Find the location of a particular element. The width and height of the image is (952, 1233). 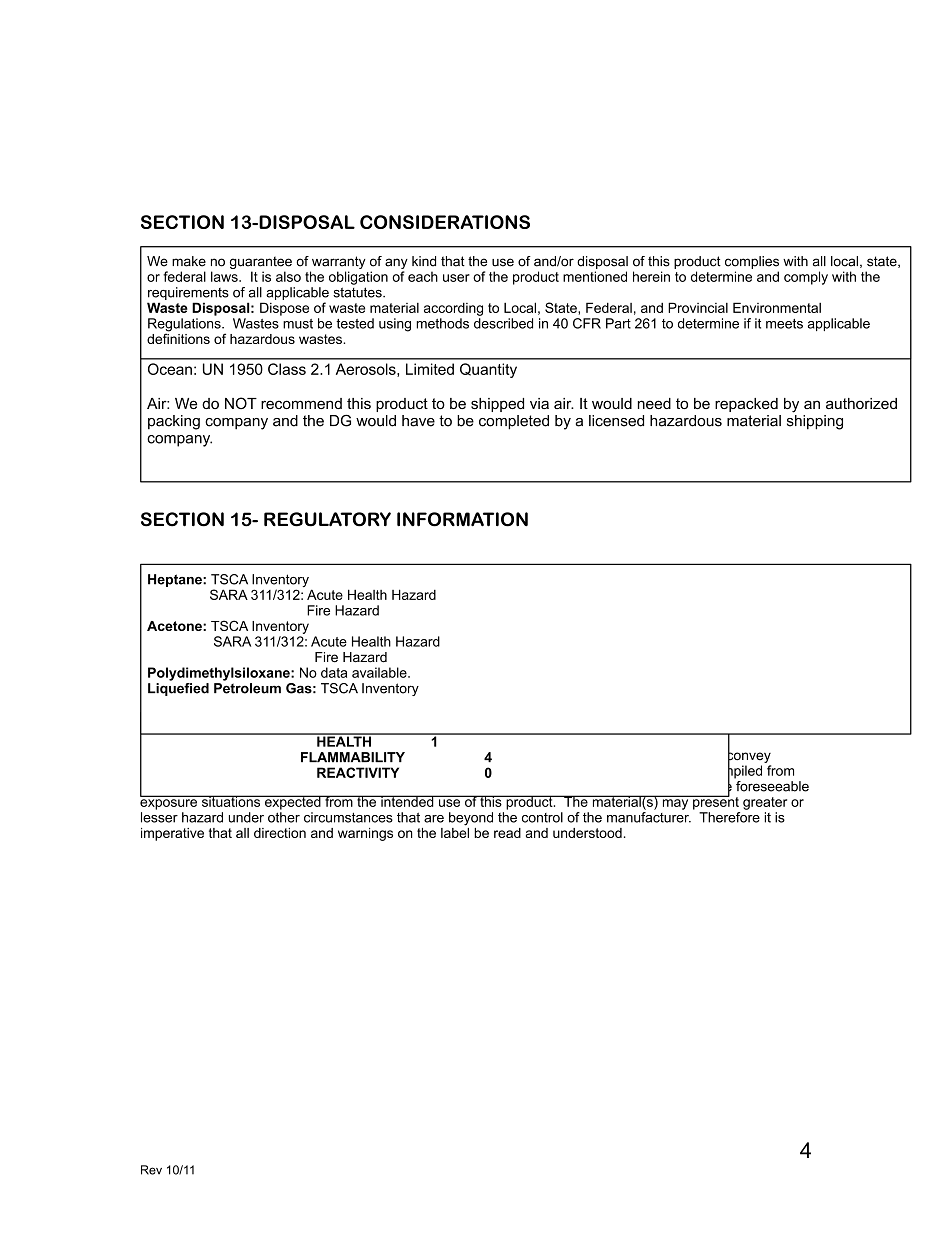

FLAMMABILITY is located at coordinates (353, 757).
